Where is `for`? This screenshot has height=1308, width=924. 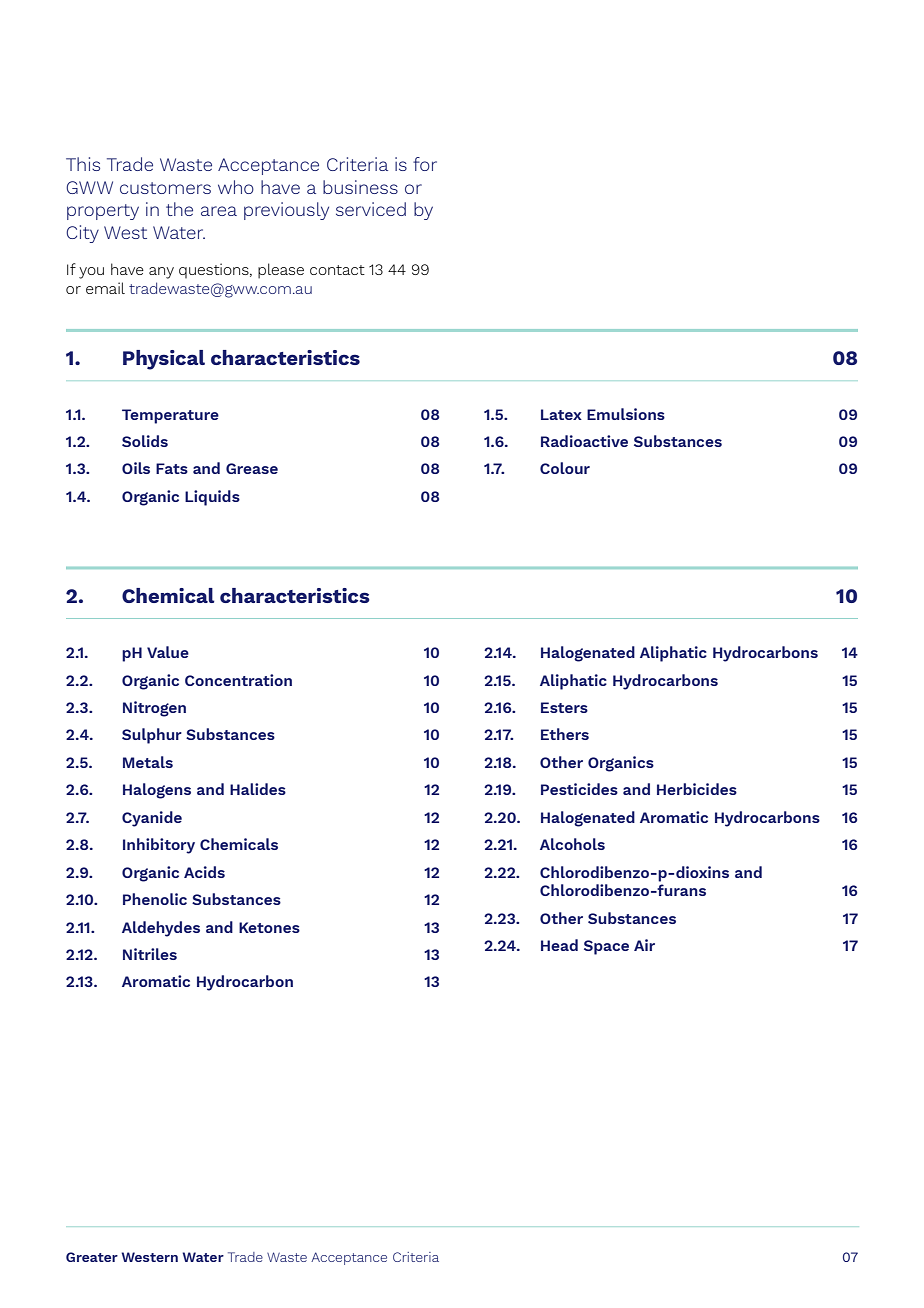
for is located at coordinates (425, 164).
